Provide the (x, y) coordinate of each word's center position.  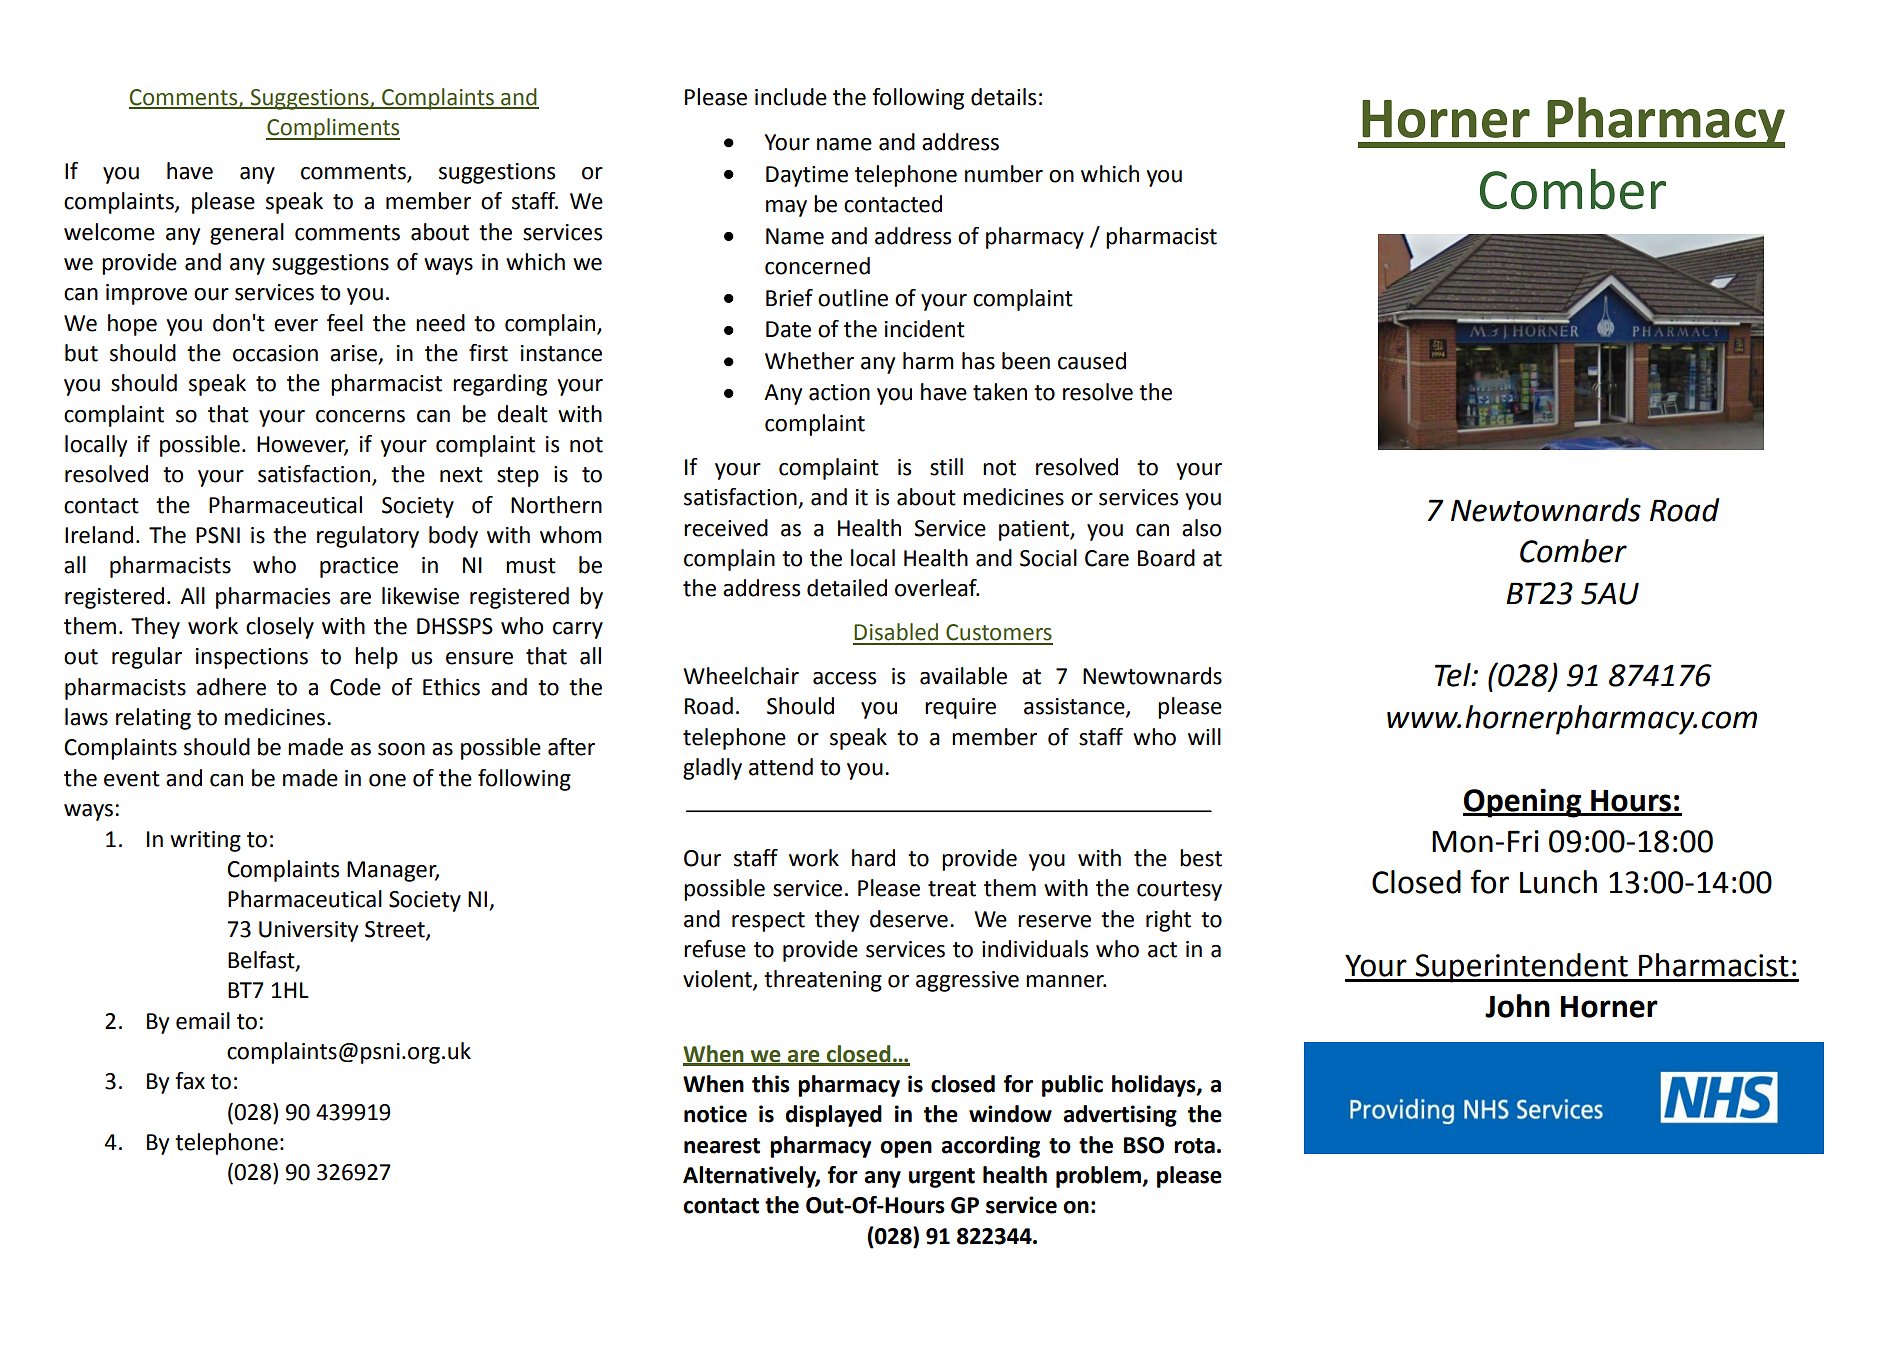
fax (190, 1081)
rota (1194, 1146)
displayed (833, 1116)
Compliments (333, 129)
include (791, 97)
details (1003, 97)
